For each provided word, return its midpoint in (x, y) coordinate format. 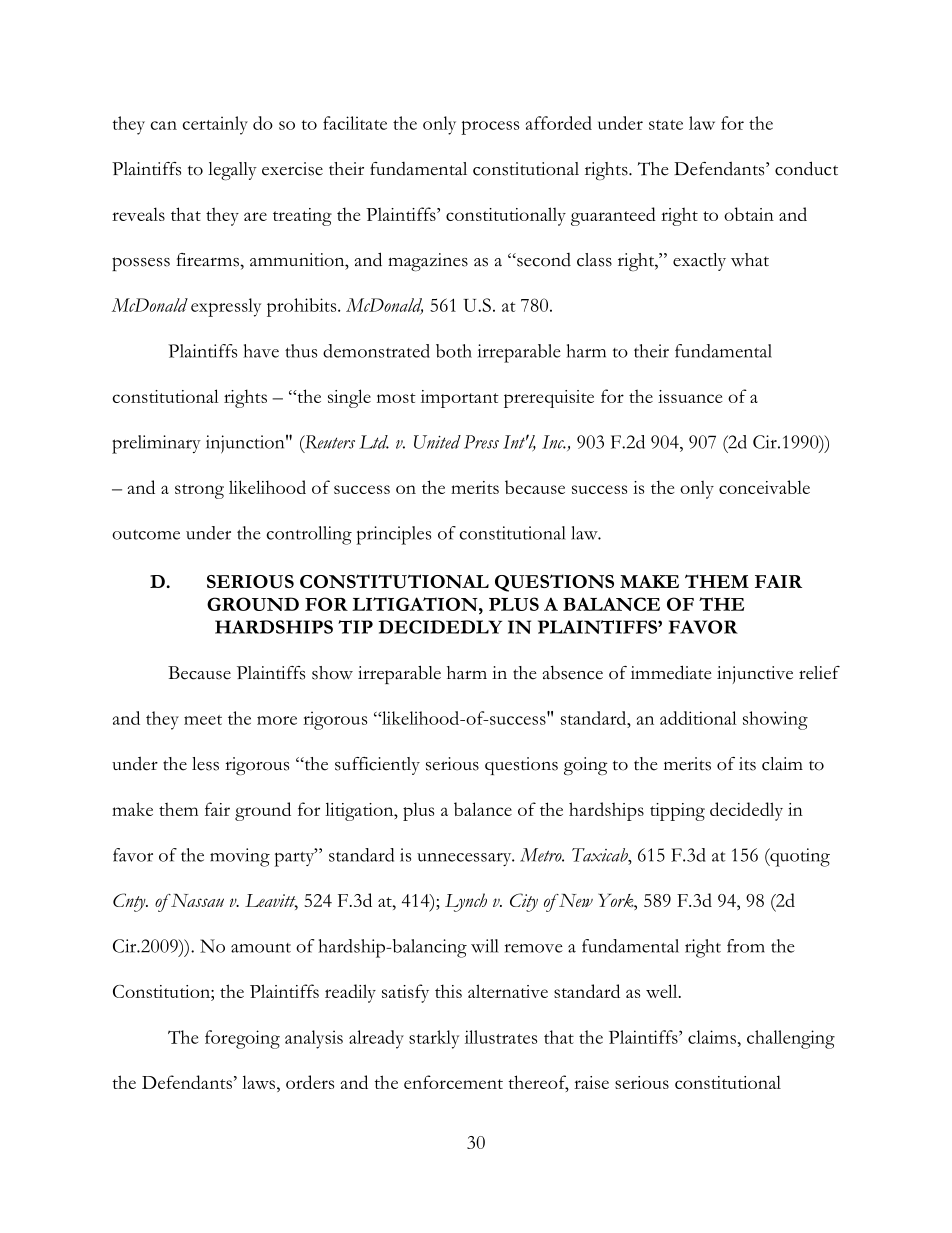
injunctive (755, 675)
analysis (314, 1039)
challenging (791, 1039)
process (490, 128)
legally (232, 171)
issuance (690, 396)
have (261, 351)
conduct (806, 168)
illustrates (501, 1037)
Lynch (466, 902)
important (460, 399)
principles (393, 535)
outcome (146, 535)
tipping (677, 812)
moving (240, 857)
